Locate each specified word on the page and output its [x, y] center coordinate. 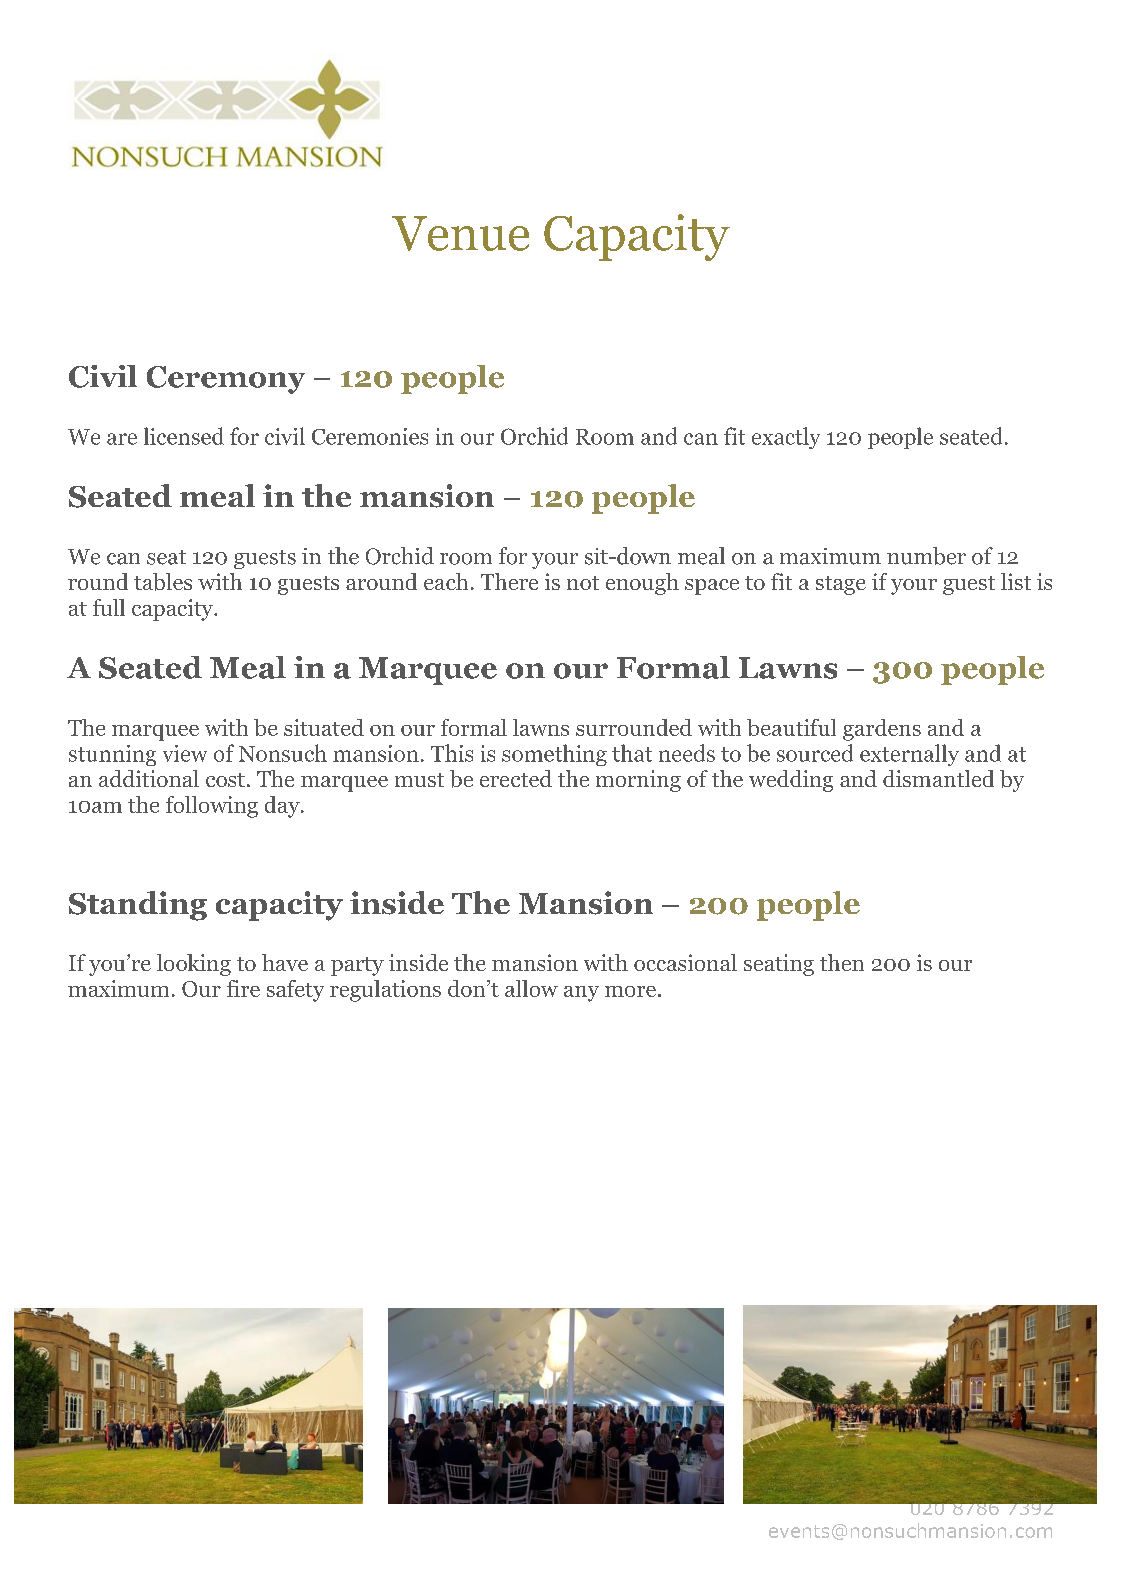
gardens [882, 730]
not [583, 583]
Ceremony [226, 380]
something [554, 755]
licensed [184, 436]
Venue [460, 233]
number [926, 556]
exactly [786, 438]
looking [194, 965]
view [185, 753]
